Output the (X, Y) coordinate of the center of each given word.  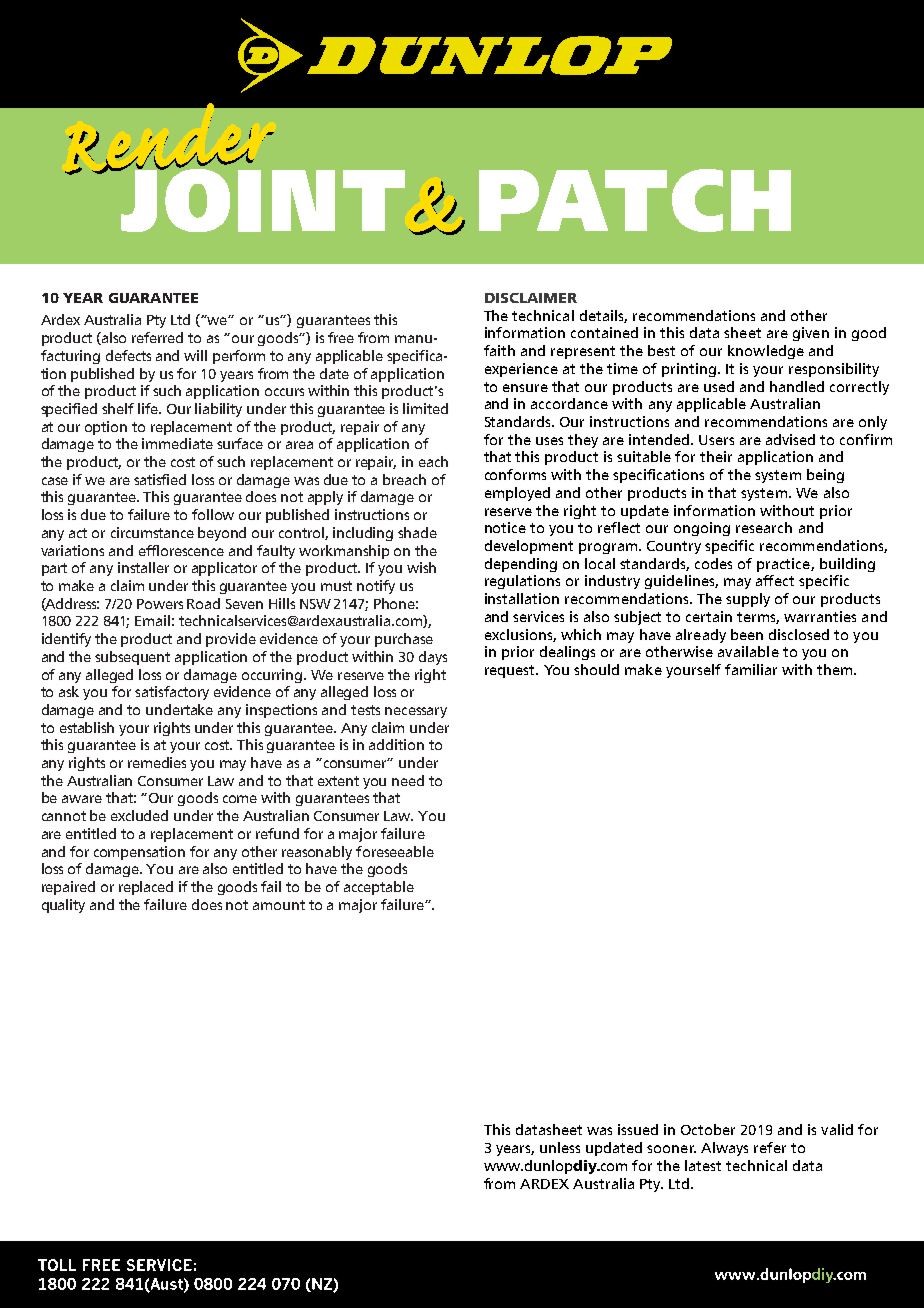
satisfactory (172, 693)
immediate (177, 443)
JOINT (262, 199)
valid (837, 1129)
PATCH (635, 200)
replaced (146, 888)
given (811, 334)
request (511, 671)
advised (790, 439)
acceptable (379, 888)
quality (63, 906)
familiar (751, 669)
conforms (515, 474)
